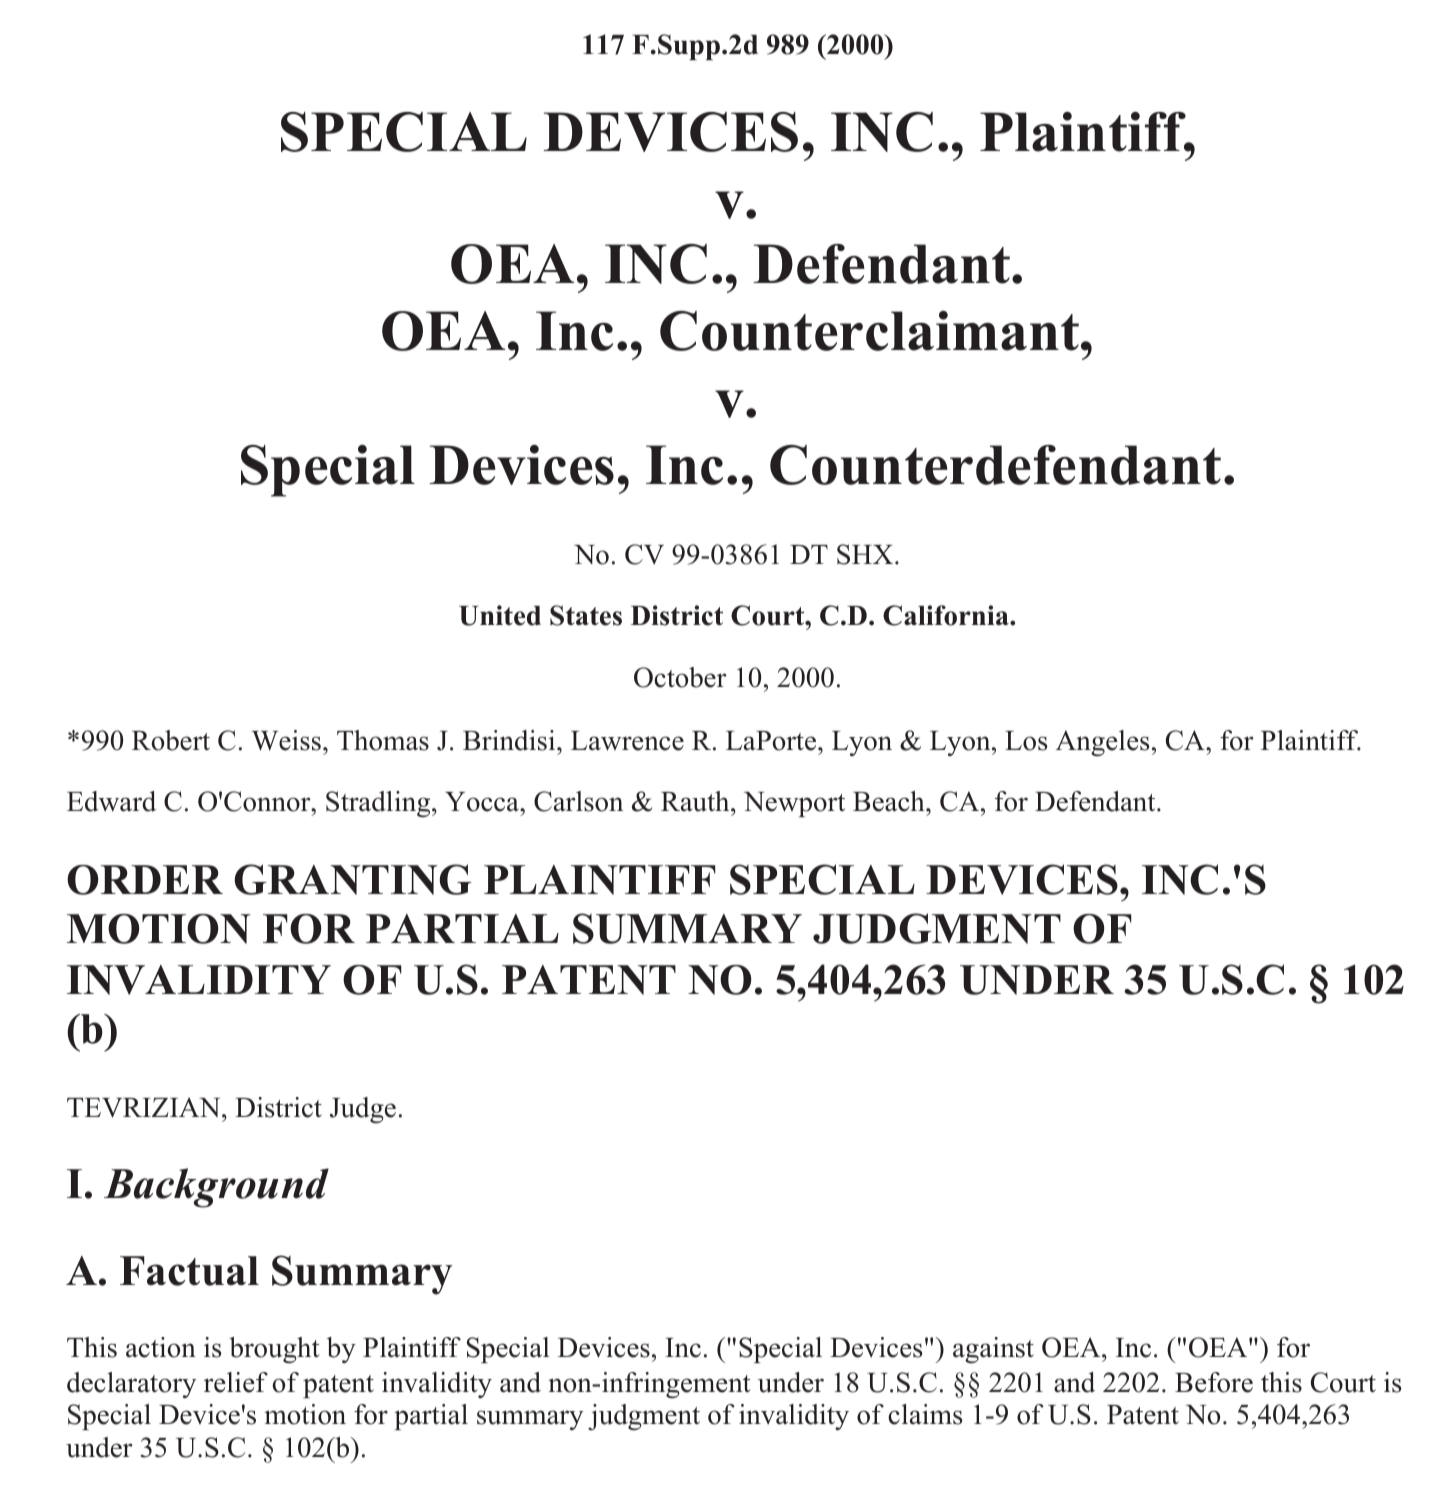  I want to click on States, so click(586, 615).
